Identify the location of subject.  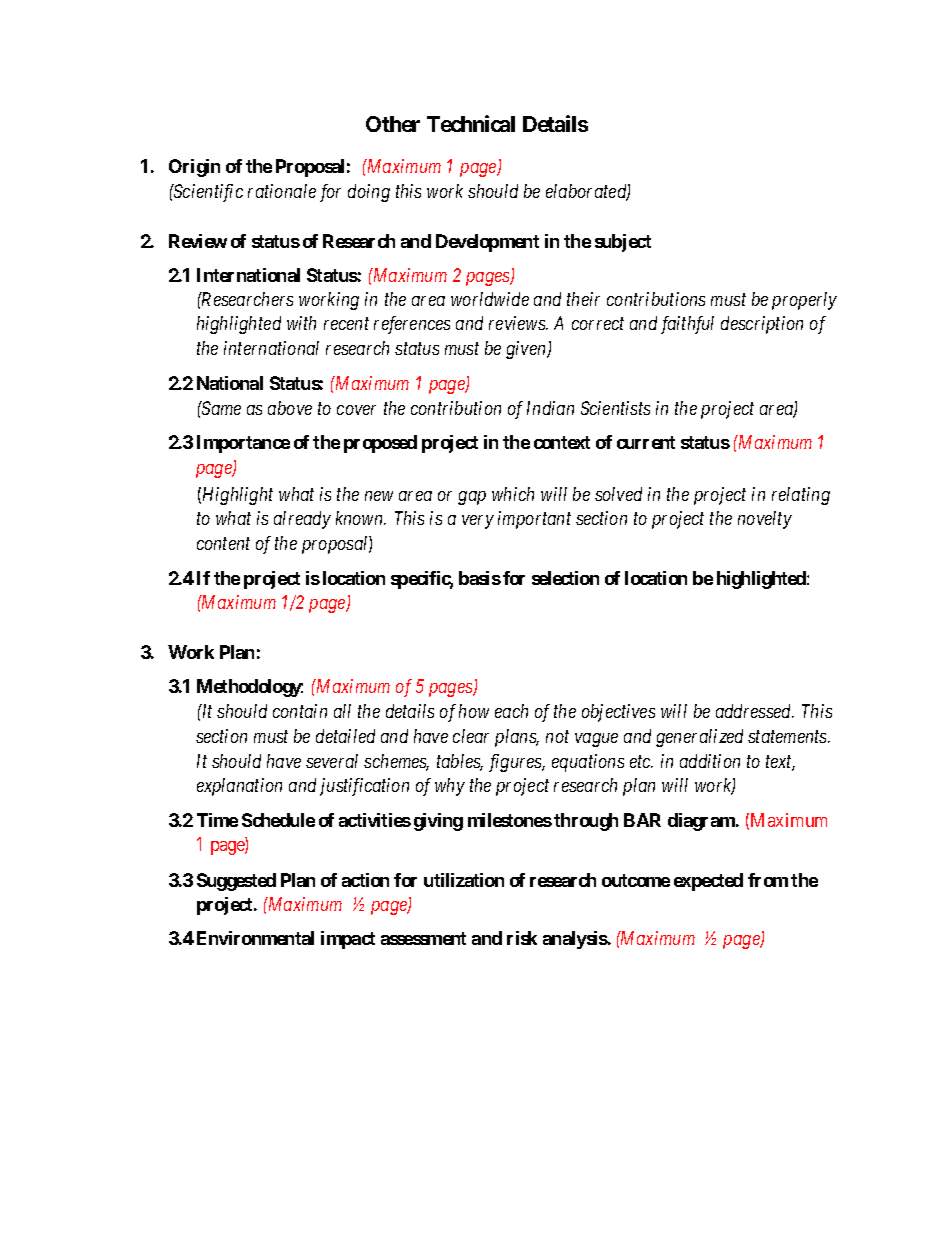
(623, 243).
